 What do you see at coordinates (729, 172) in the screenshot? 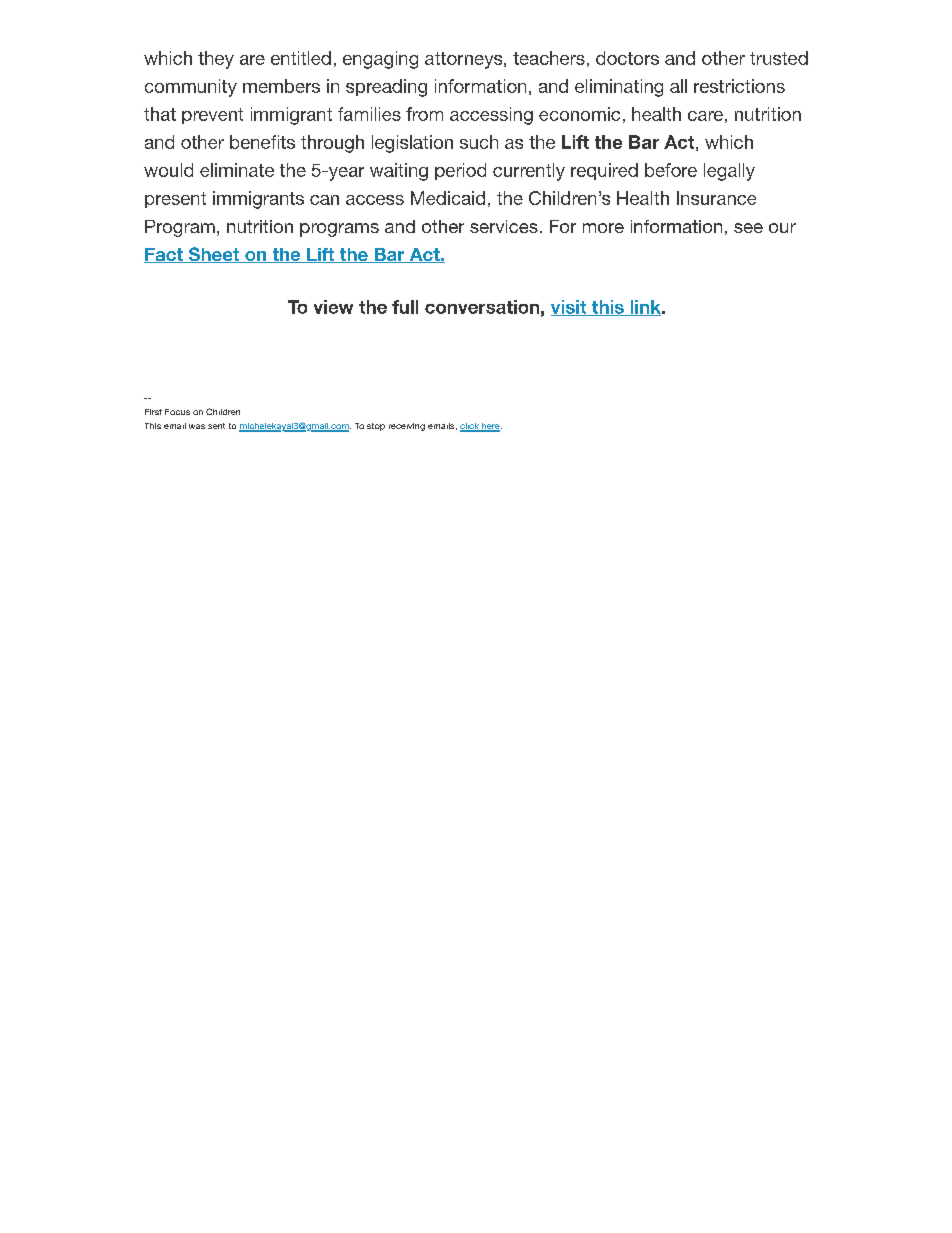
I see `legally` at bounding box center [729, 172].
